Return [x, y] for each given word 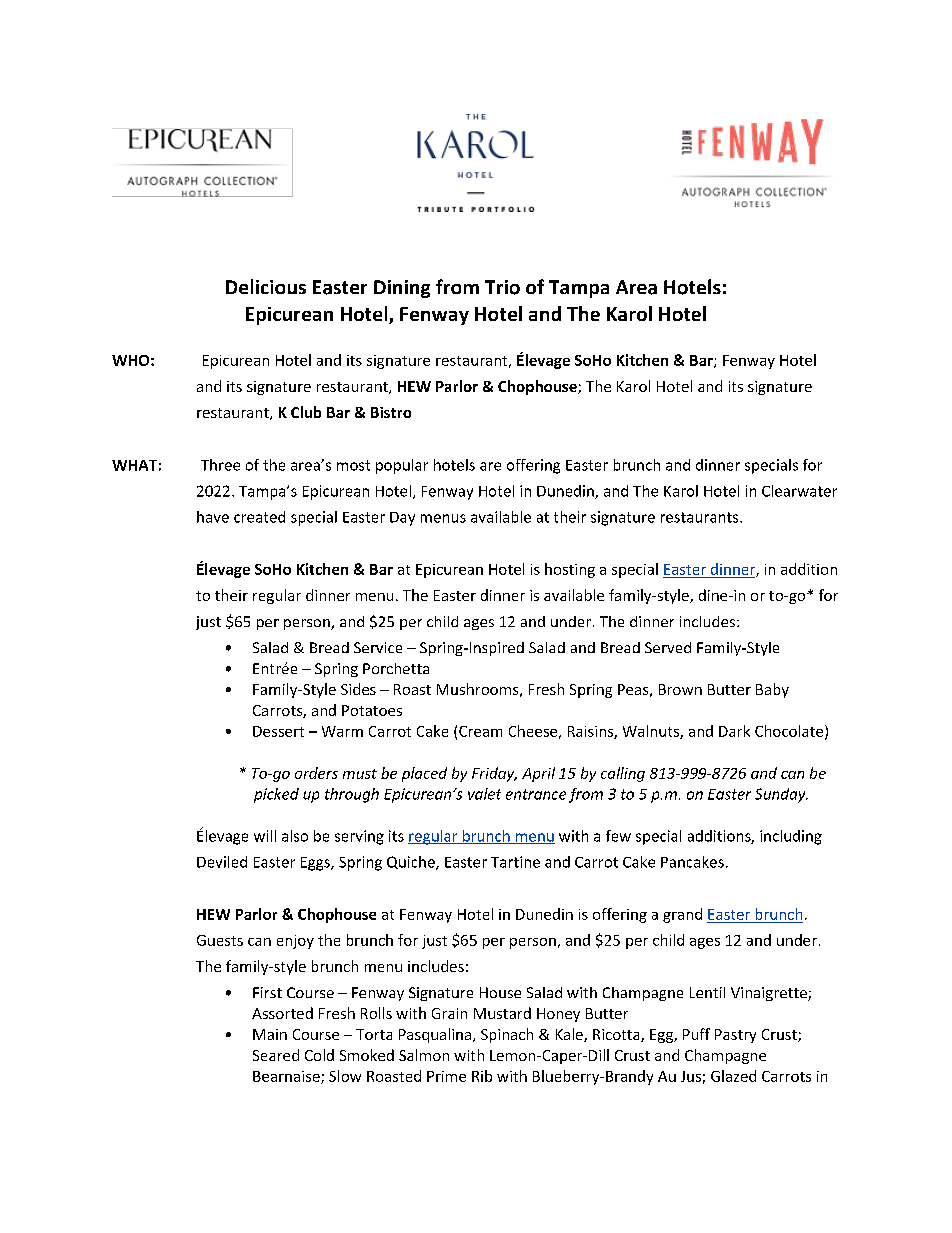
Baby [772, 690]
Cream [480, 731]
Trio [502, 287]
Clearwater [799, 491]
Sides [358, 689]
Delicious [266, 286]
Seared [276, 1055]
